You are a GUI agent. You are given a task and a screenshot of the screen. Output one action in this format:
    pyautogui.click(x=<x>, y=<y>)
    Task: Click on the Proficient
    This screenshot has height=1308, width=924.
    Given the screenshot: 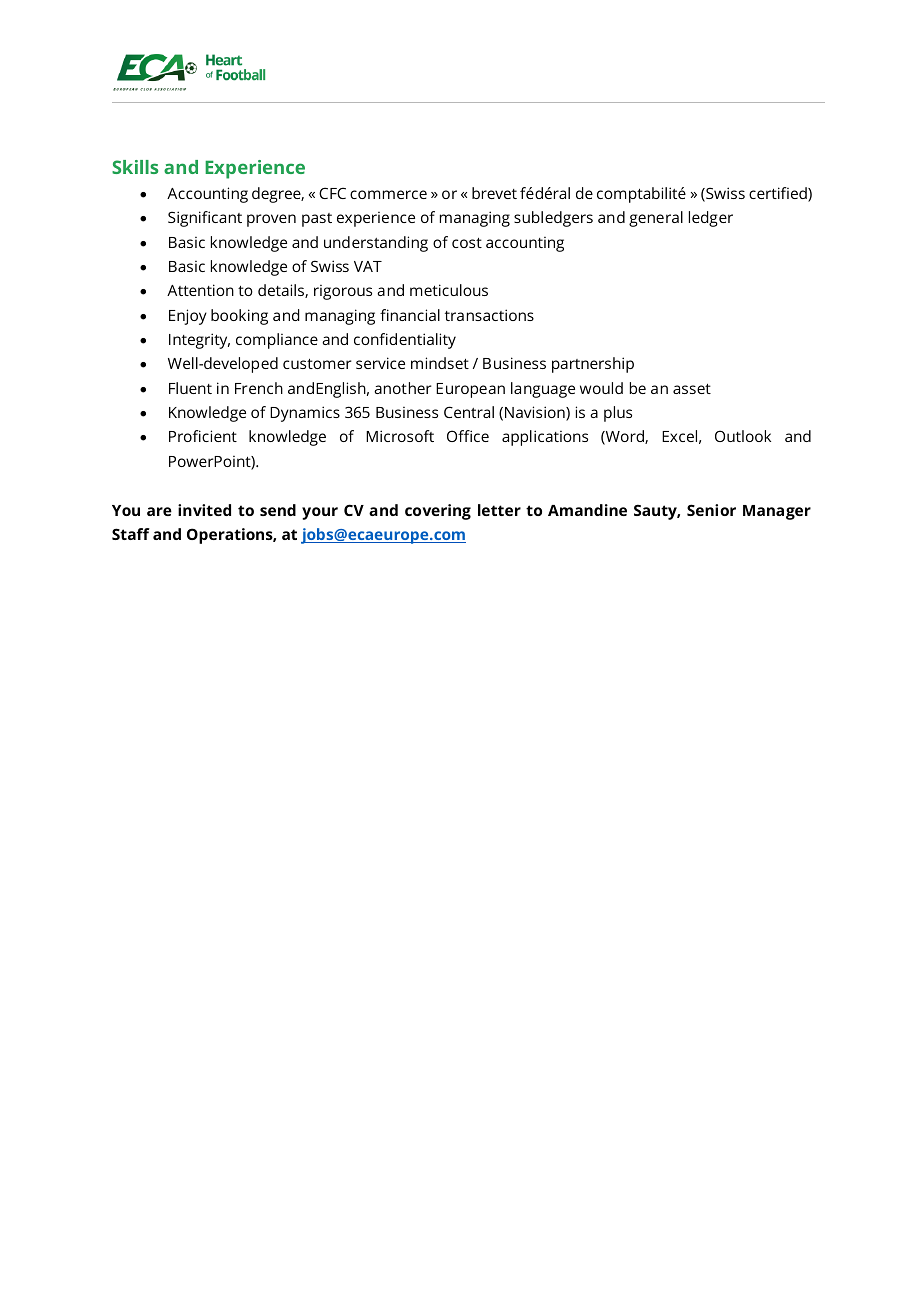 What is the action you would take?
    pyautogui.click(x=203, y=436)
